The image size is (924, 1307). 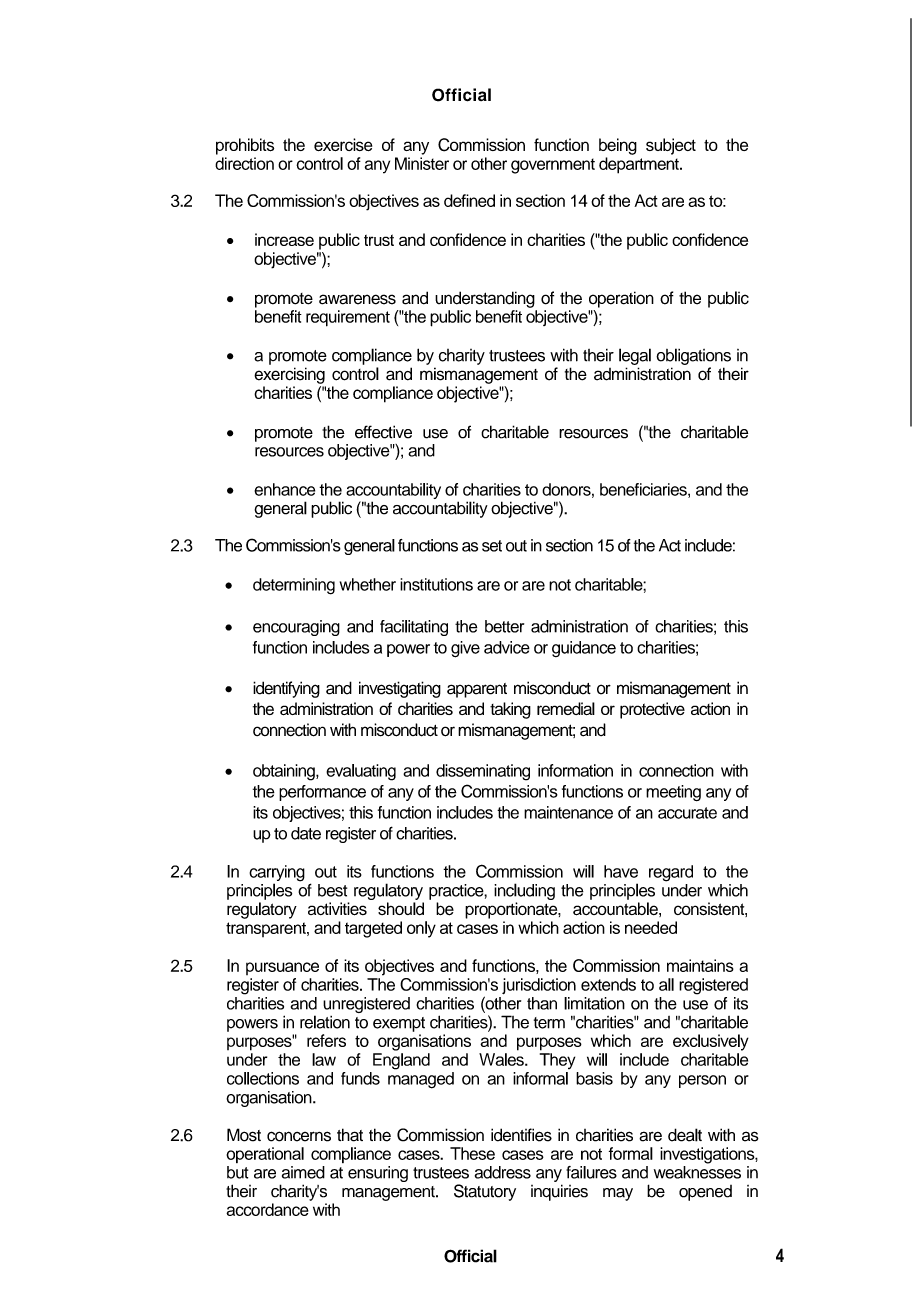 What do you see at coordinates (244, 163) in the page?
I see `direction` at bounding box center [244, 163].
